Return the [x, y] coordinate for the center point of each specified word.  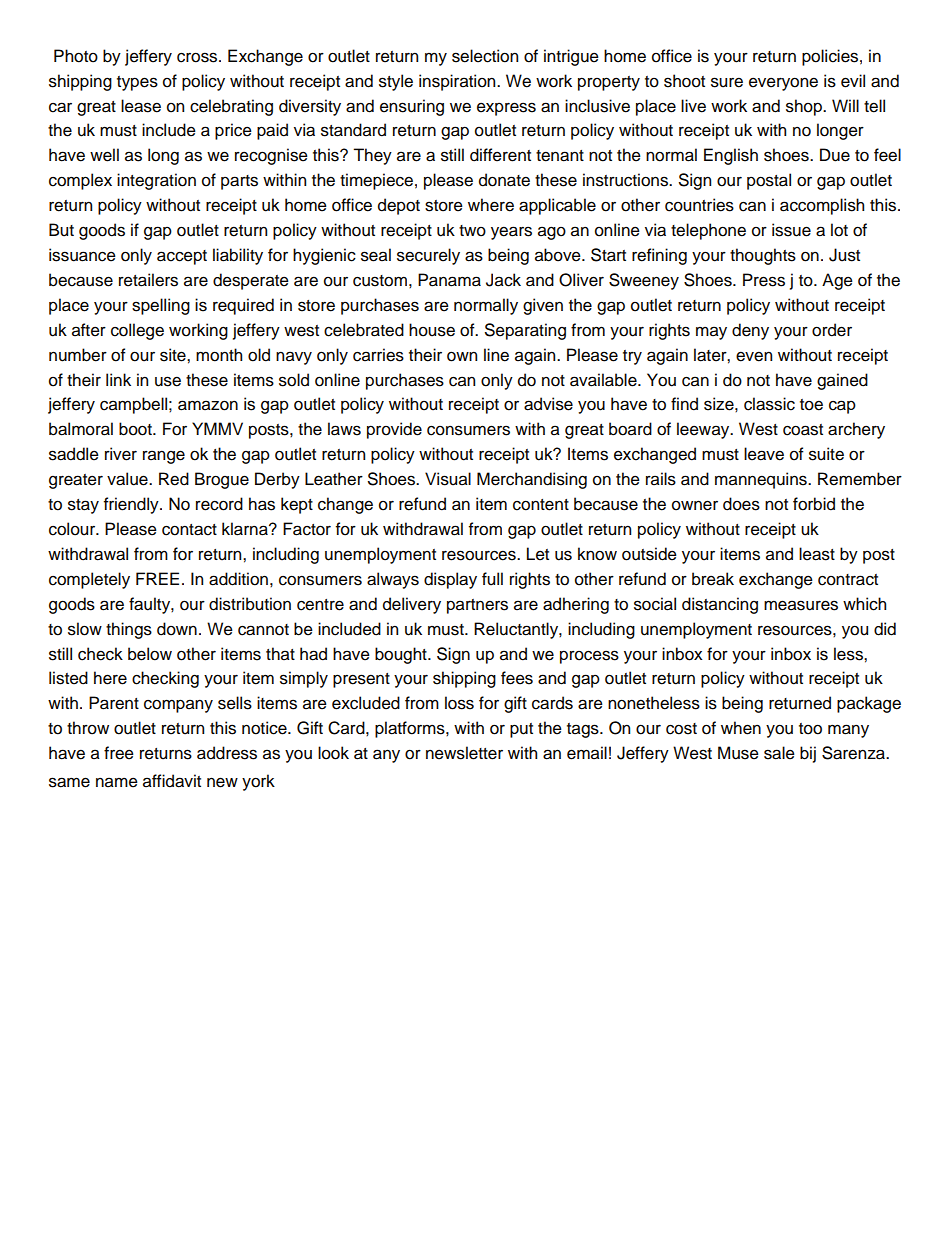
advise [548, 404]
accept [182, 257]
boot [136, 429]
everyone [783, 84]
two [472, 231]
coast [803, 430]
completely [89, 580]
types [137, 83]
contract [848, 580]
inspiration [458, 82]
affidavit [172, 781]
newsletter [464, 753]
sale [779, 753]
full [492, 579]
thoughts [763, 256]
